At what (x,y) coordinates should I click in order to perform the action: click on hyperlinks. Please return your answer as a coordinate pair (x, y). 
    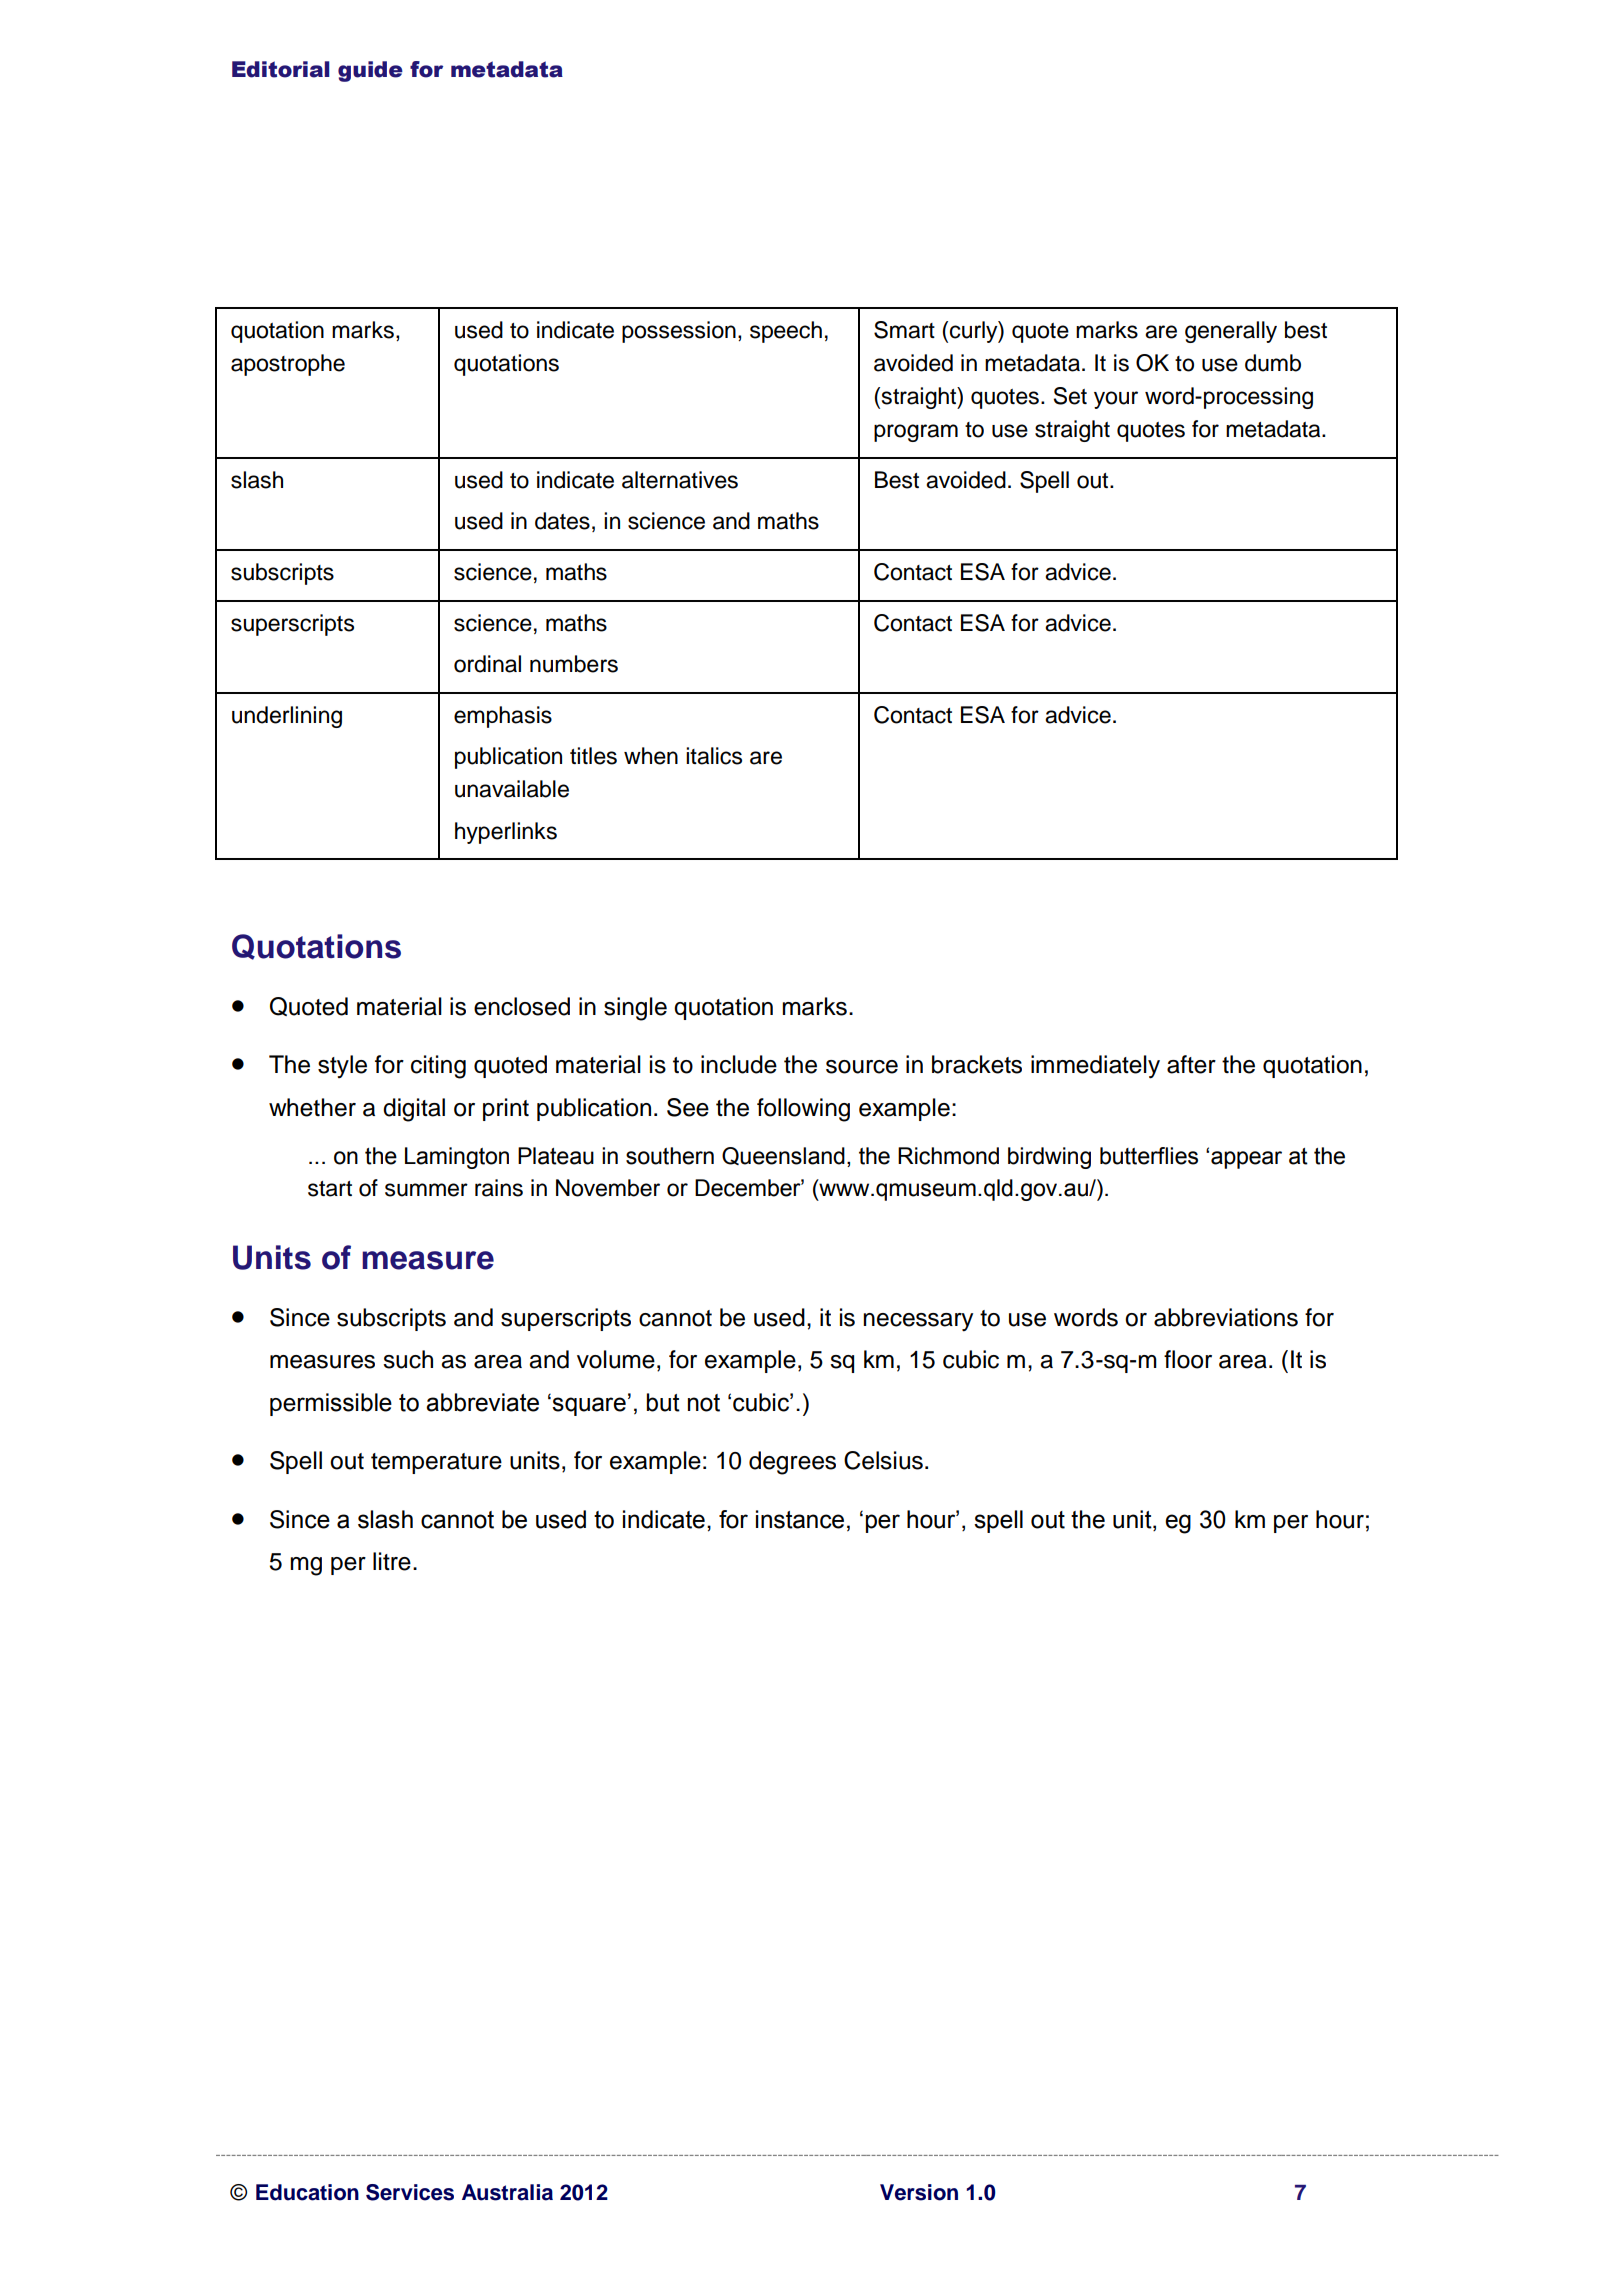
    Looking at the image, I should click on (506, 833).
